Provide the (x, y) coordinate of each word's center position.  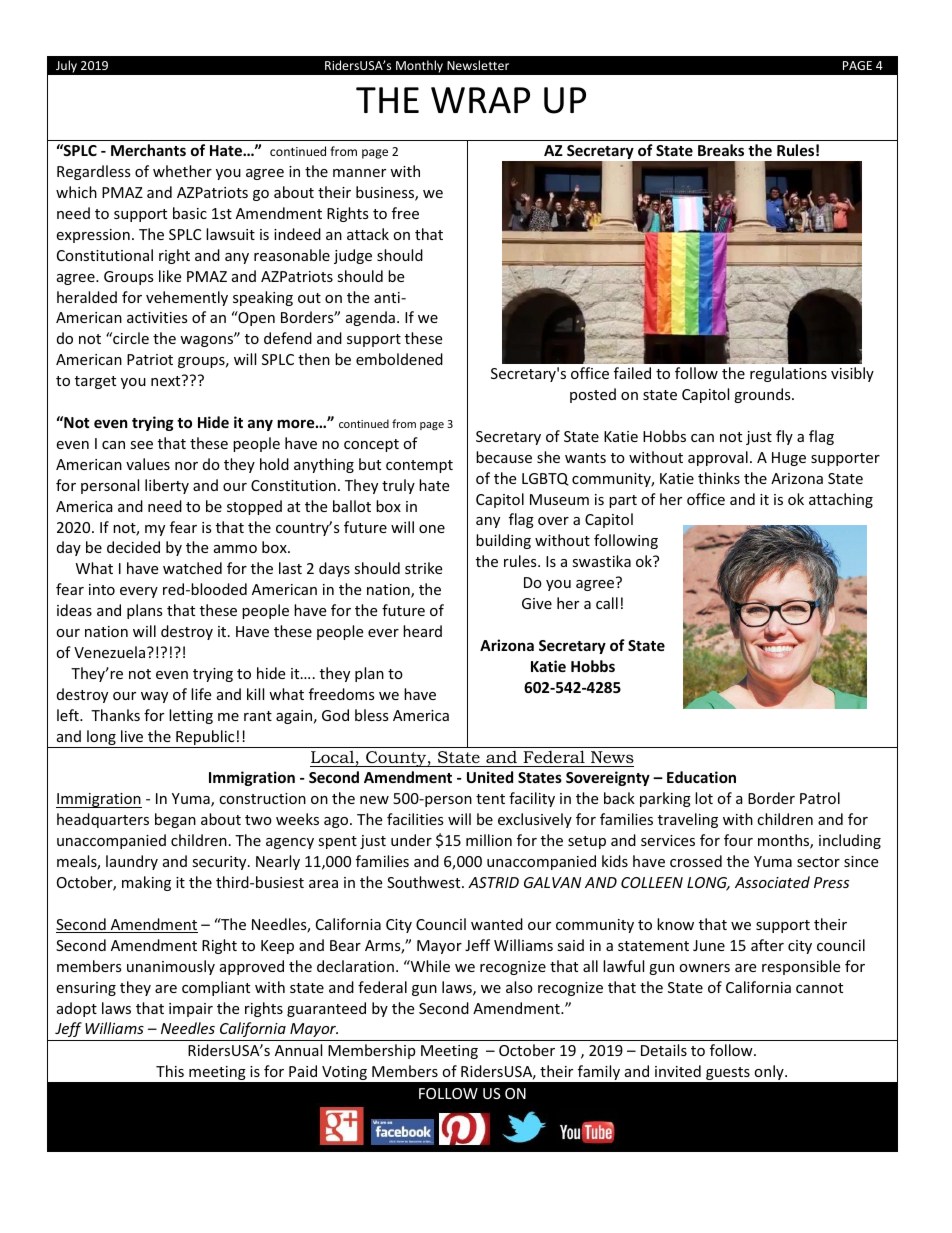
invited (678, 1071)
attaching (841, 500)
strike (423, 568)
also (519, 987)
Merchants (148, 150)
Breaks (721, 150)
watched (192, 568)
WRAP (480, 100)
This (170, 1071)
